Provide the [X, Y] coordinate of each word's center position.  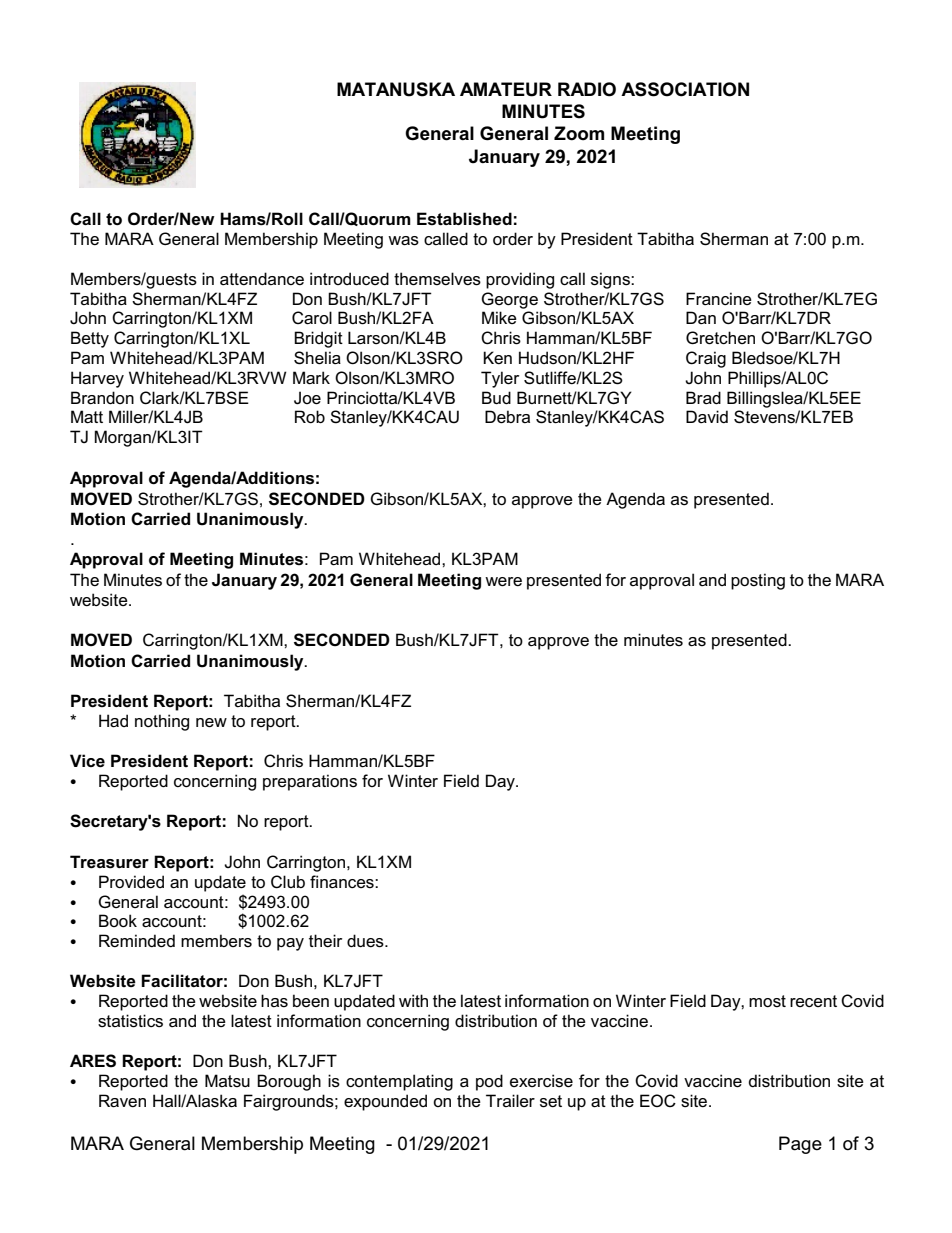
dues [366, 941]
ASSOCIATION [685, 89]
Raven [122, 1101]
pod [489, 1082]
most [767, 1001]
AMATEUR [506, 89]
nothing [162, 722]
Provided [131, 881]
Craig [706, 359]
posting [758, 581]
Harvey [97, 379]
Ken [497, 357]
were [503, 582]
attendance [262, 278]
